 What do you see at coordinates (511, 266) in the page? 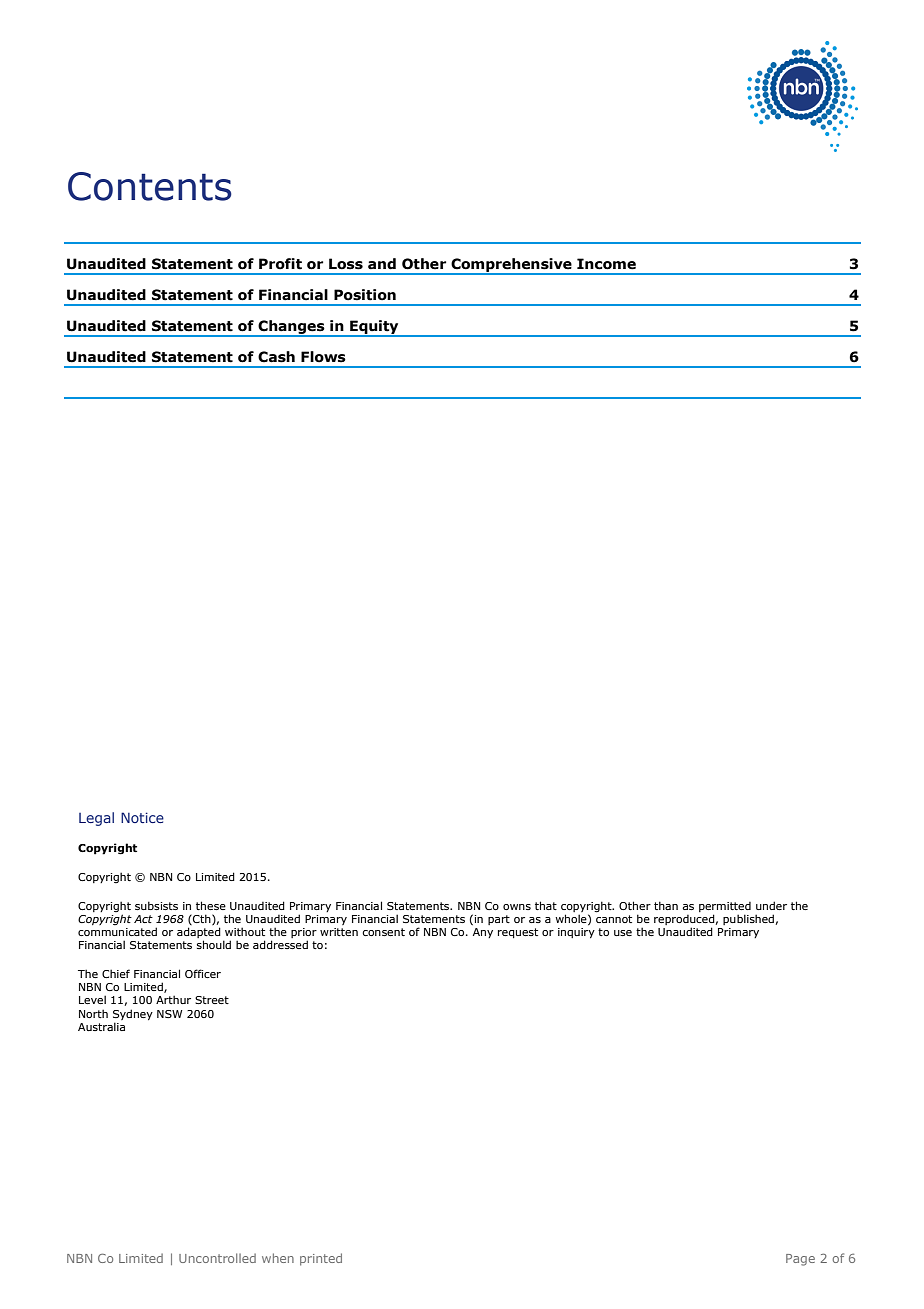
I see `Comprehensive` at bounding box center [511, 266].
